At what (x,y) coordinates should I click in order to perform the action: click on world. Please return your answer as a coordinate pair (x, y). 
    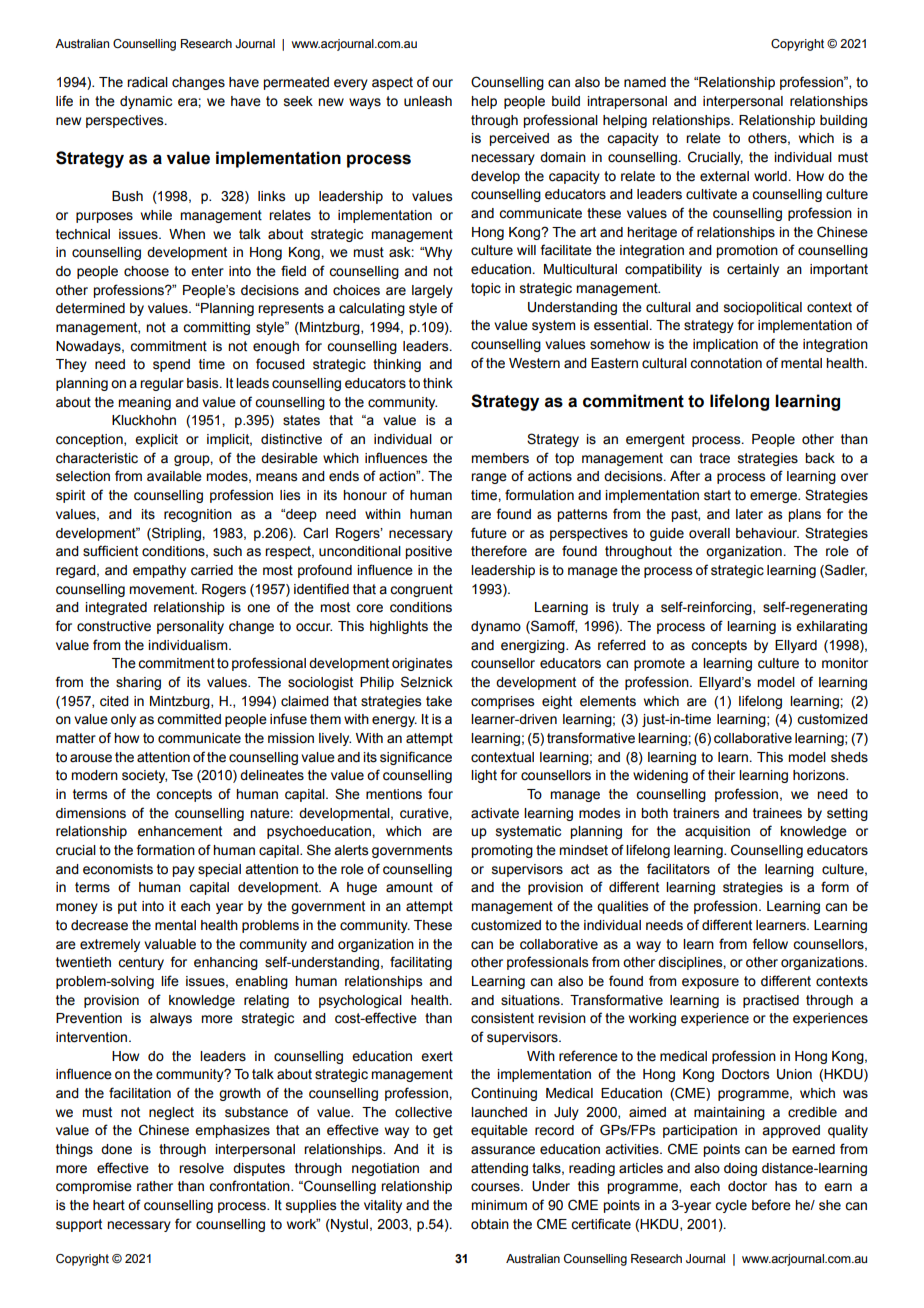
    Looking at the image, I should click on (770, 176).
